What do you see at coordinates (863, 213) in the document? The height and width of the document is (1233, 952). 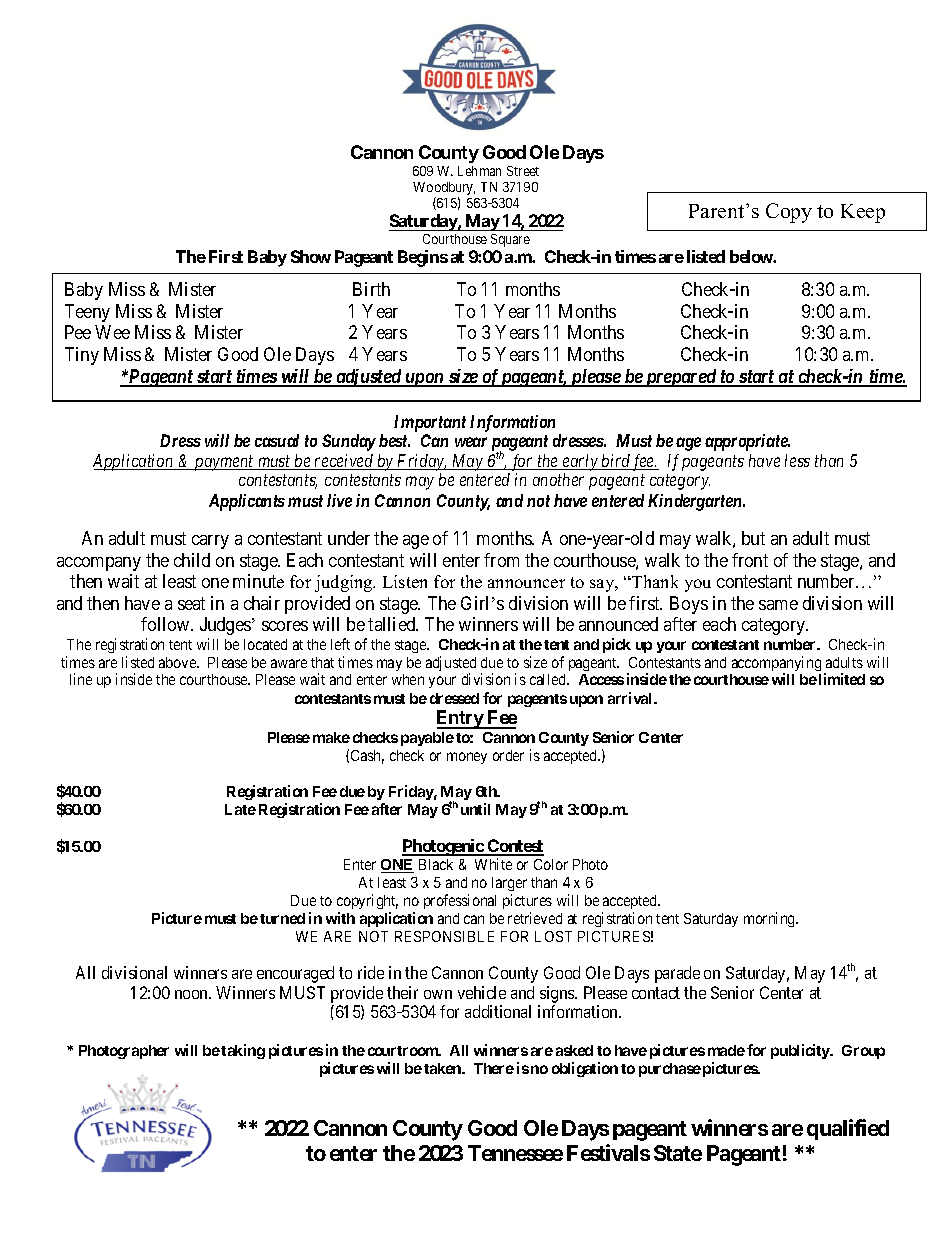 I see `Keep` at bounding box center [863, 213].
